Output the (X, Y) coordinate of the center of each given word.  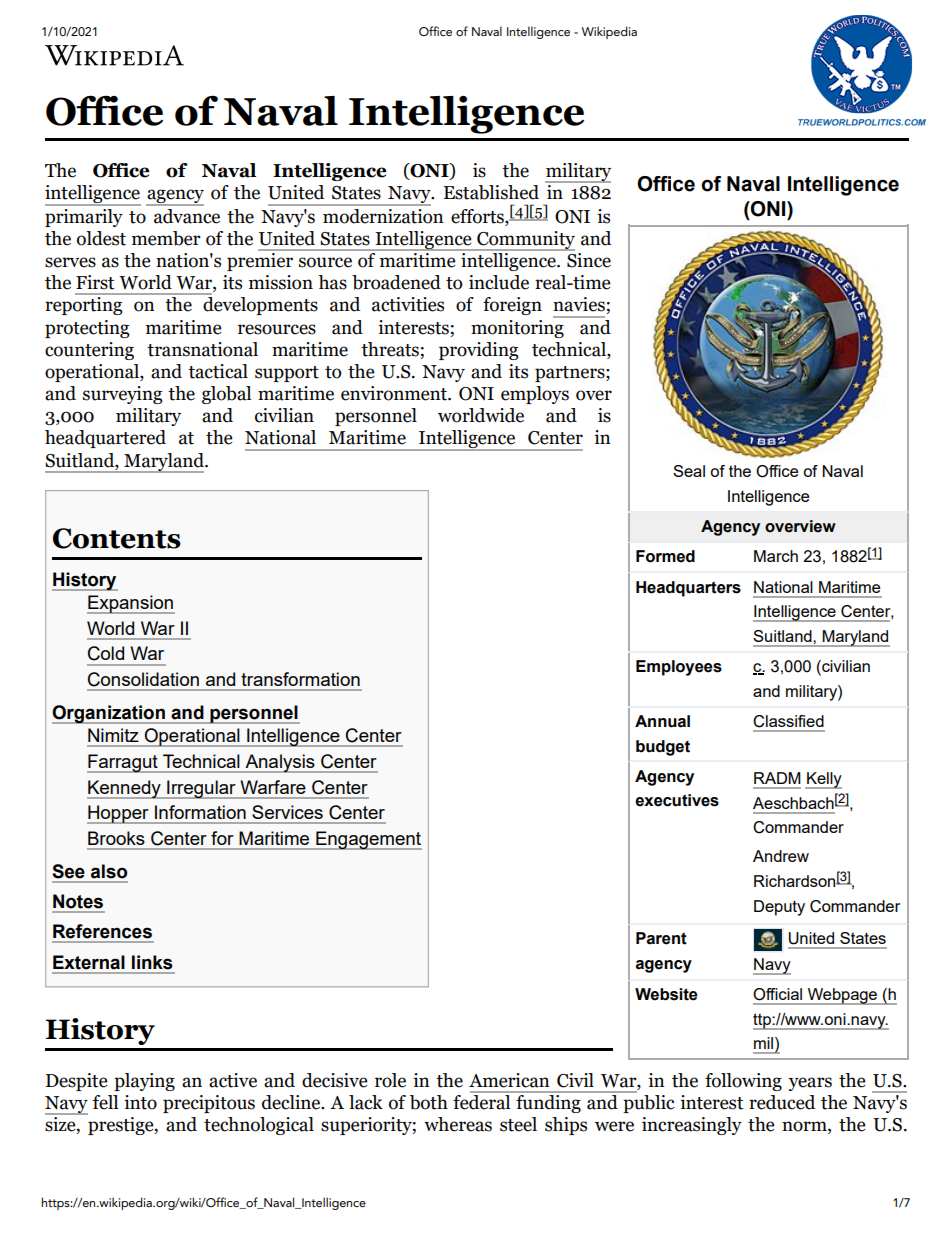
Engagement (368, 840)
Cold (106, 653)
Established (491, 192)
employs (535, 395)
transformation (301, 679)
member (166, 238)
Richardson (795, 881)
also (109, 871)
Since (588, 259)
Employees (679, 668)
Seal (689, 471)
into (140, 1102)
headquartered (105, 439)
